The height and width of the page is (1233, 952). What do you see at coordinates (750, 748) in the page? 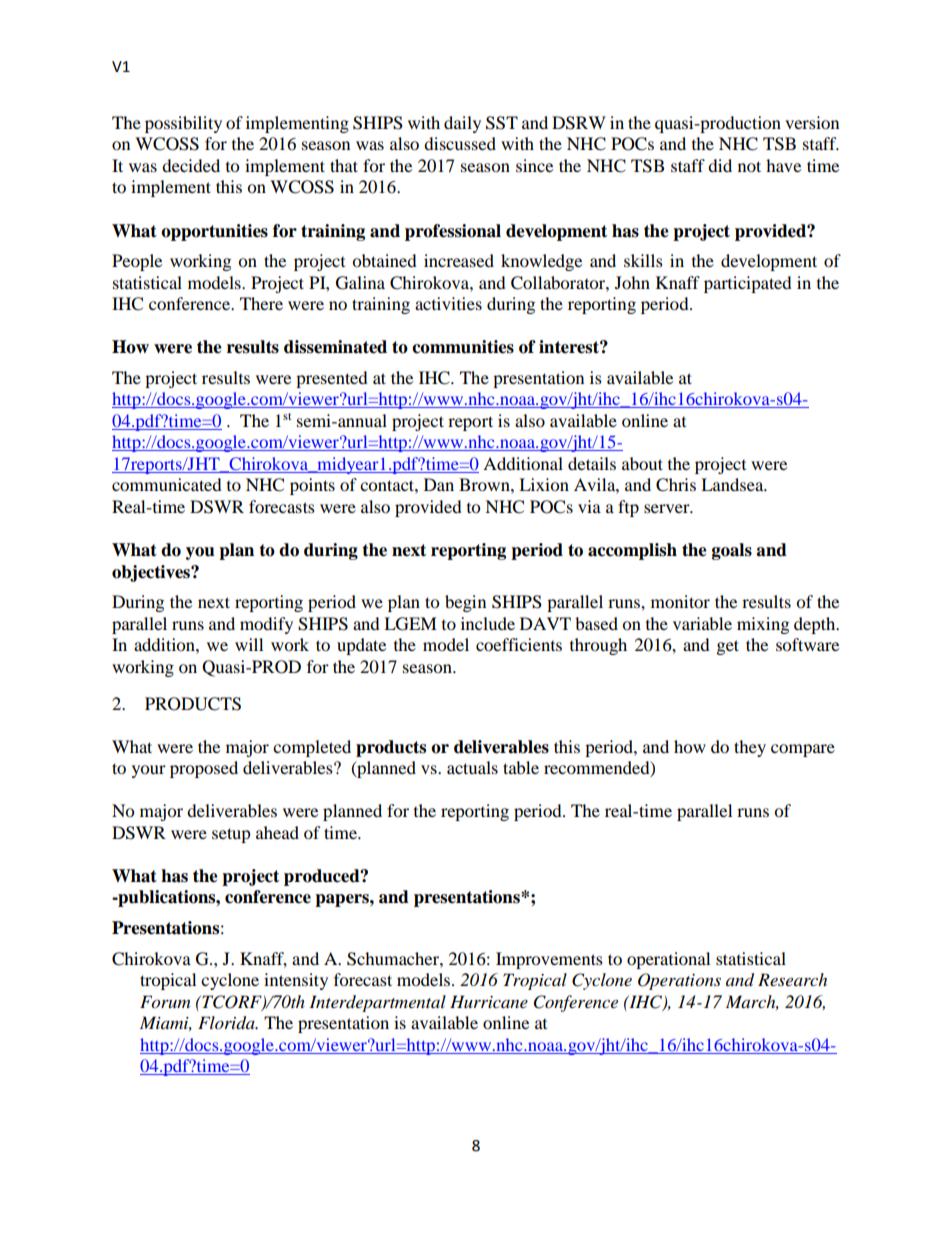
I see `they` at bounding box center [750, 748].
